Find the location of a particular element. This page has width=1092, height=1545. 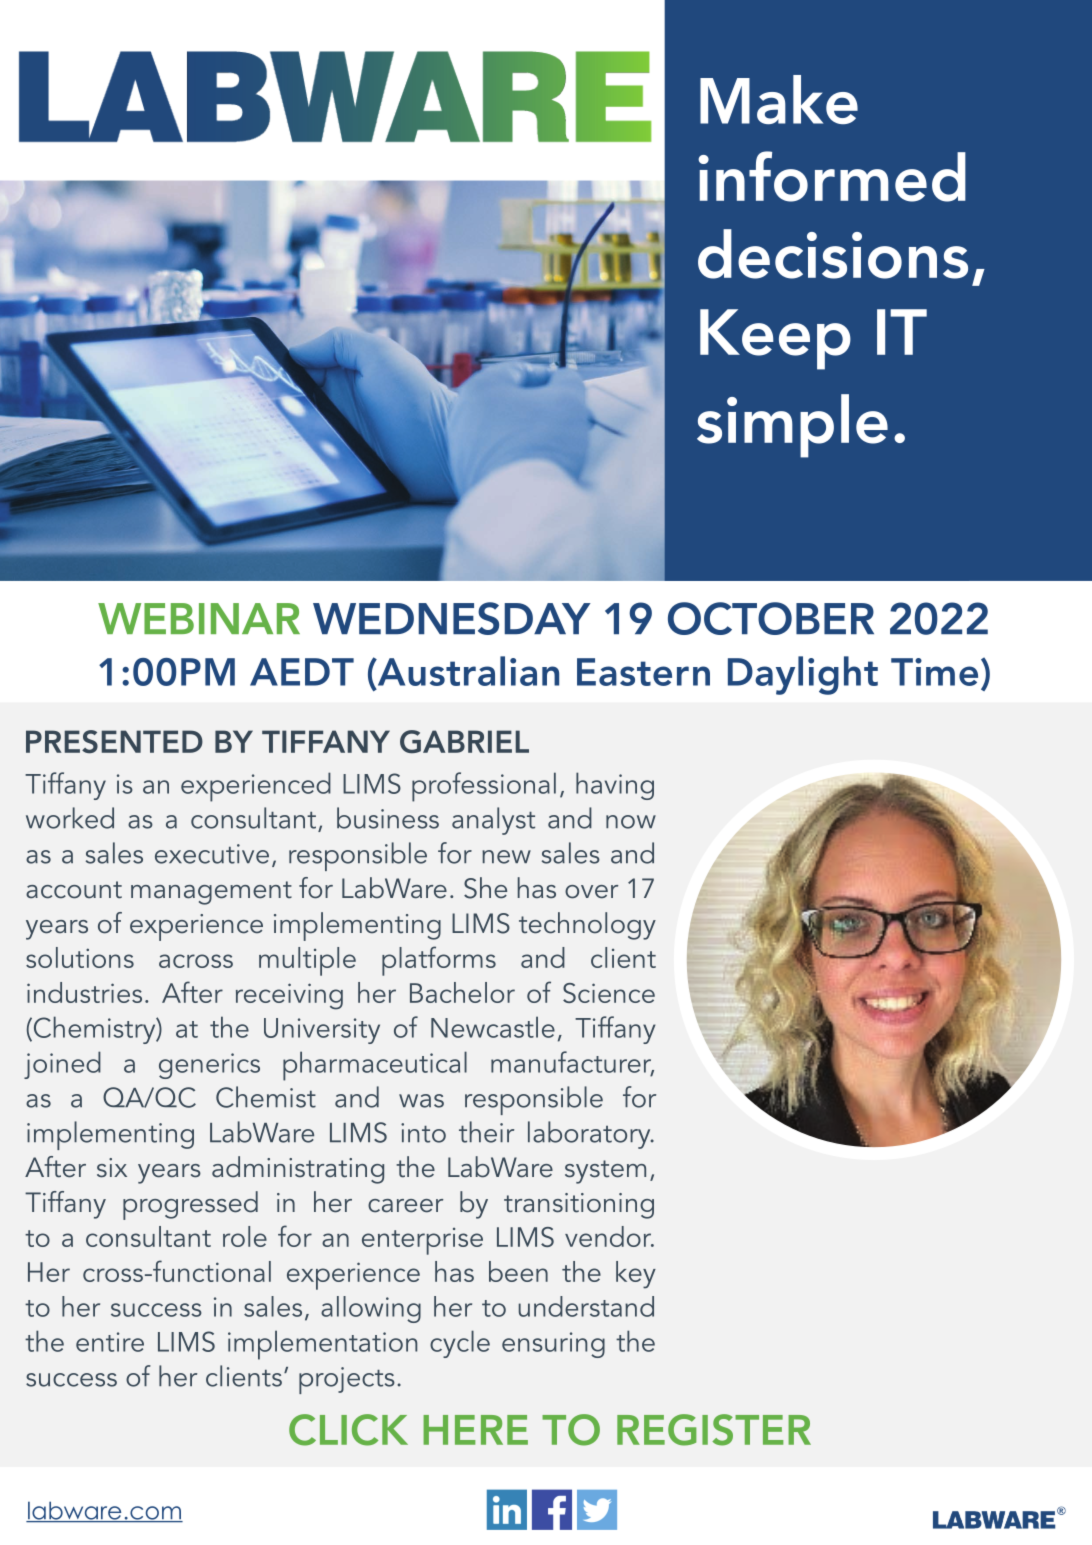

decisions is located at coordinates (833, 254).
